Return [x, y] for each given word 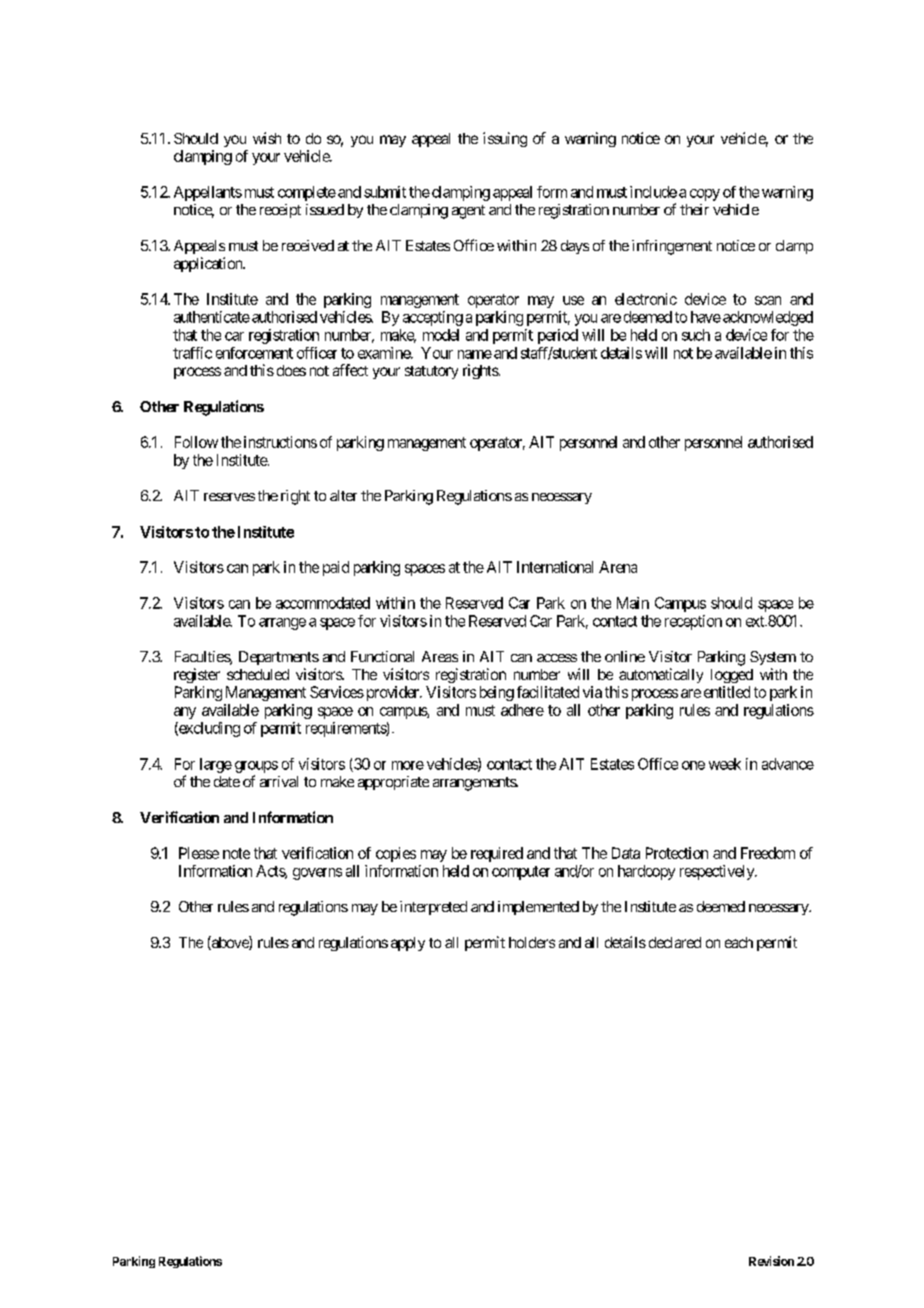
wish [267, 138]
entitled [727, 692]
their [694, 209]
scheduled [258, 674]
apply [408, 944]
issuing [505, 139]
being [497, 693]
